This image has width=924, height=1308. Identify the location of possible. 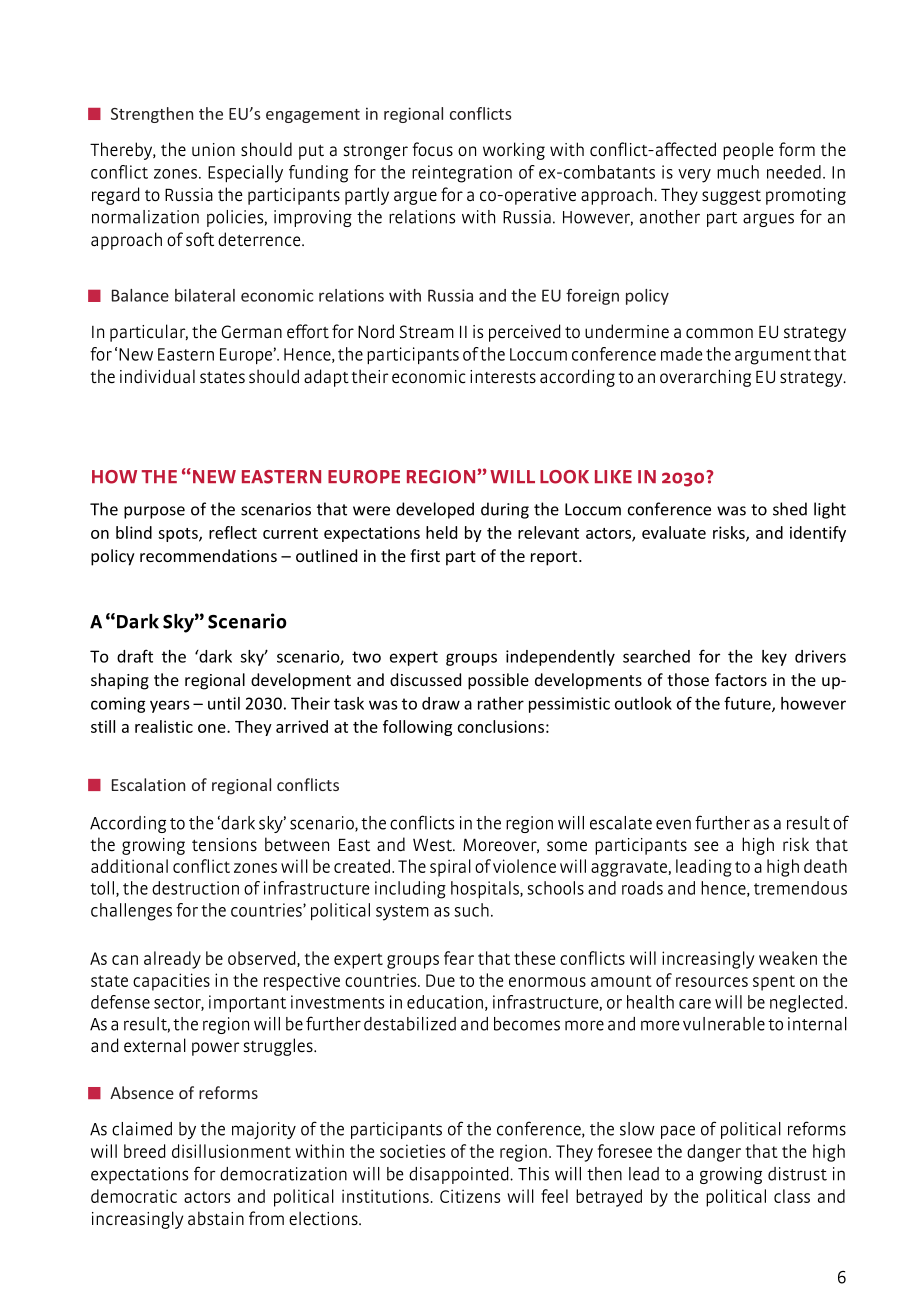
(498, 681).
